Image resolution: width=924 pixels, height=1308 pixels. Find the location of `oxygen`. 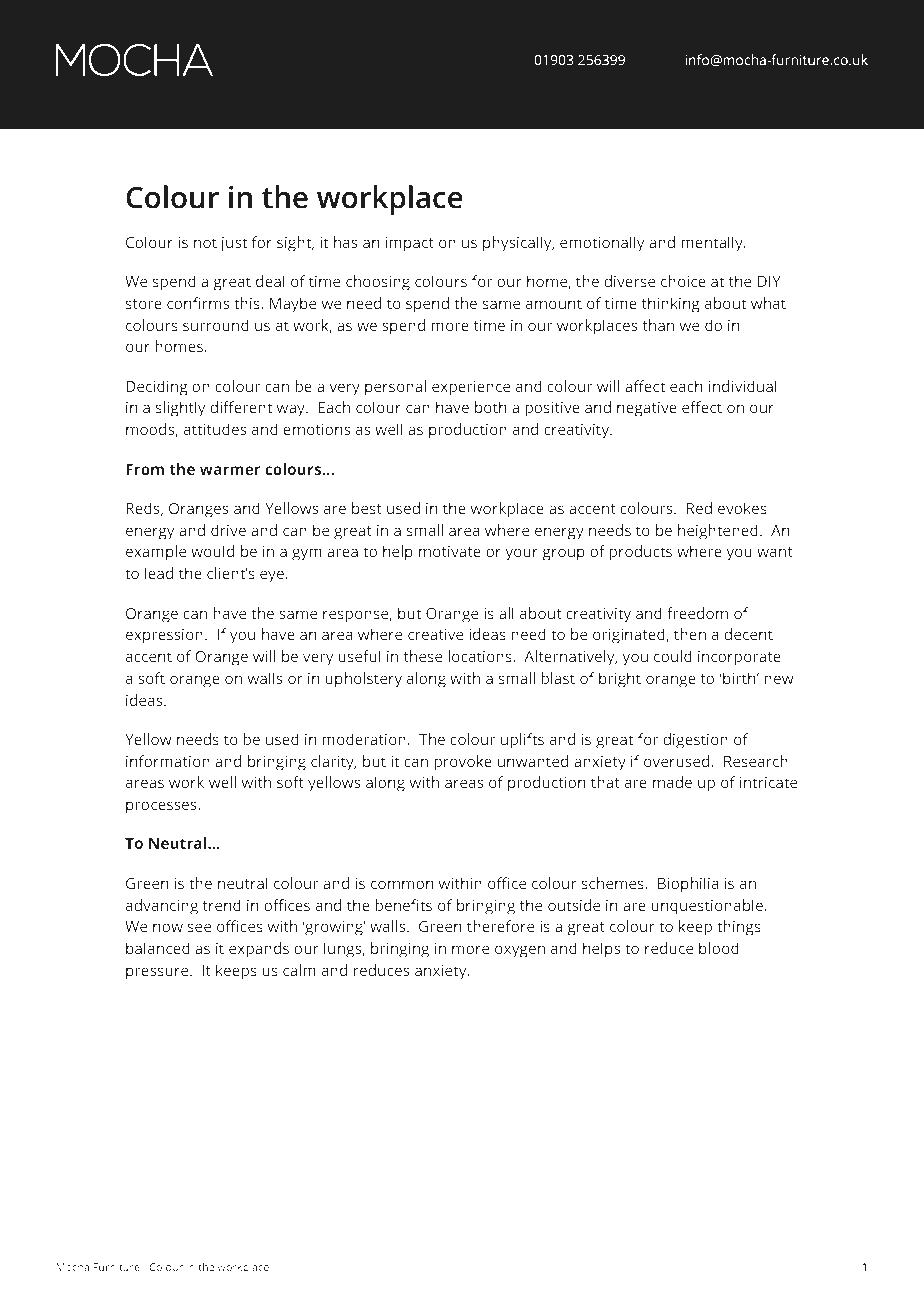

oxygen is located at coordinates (520, 951).
